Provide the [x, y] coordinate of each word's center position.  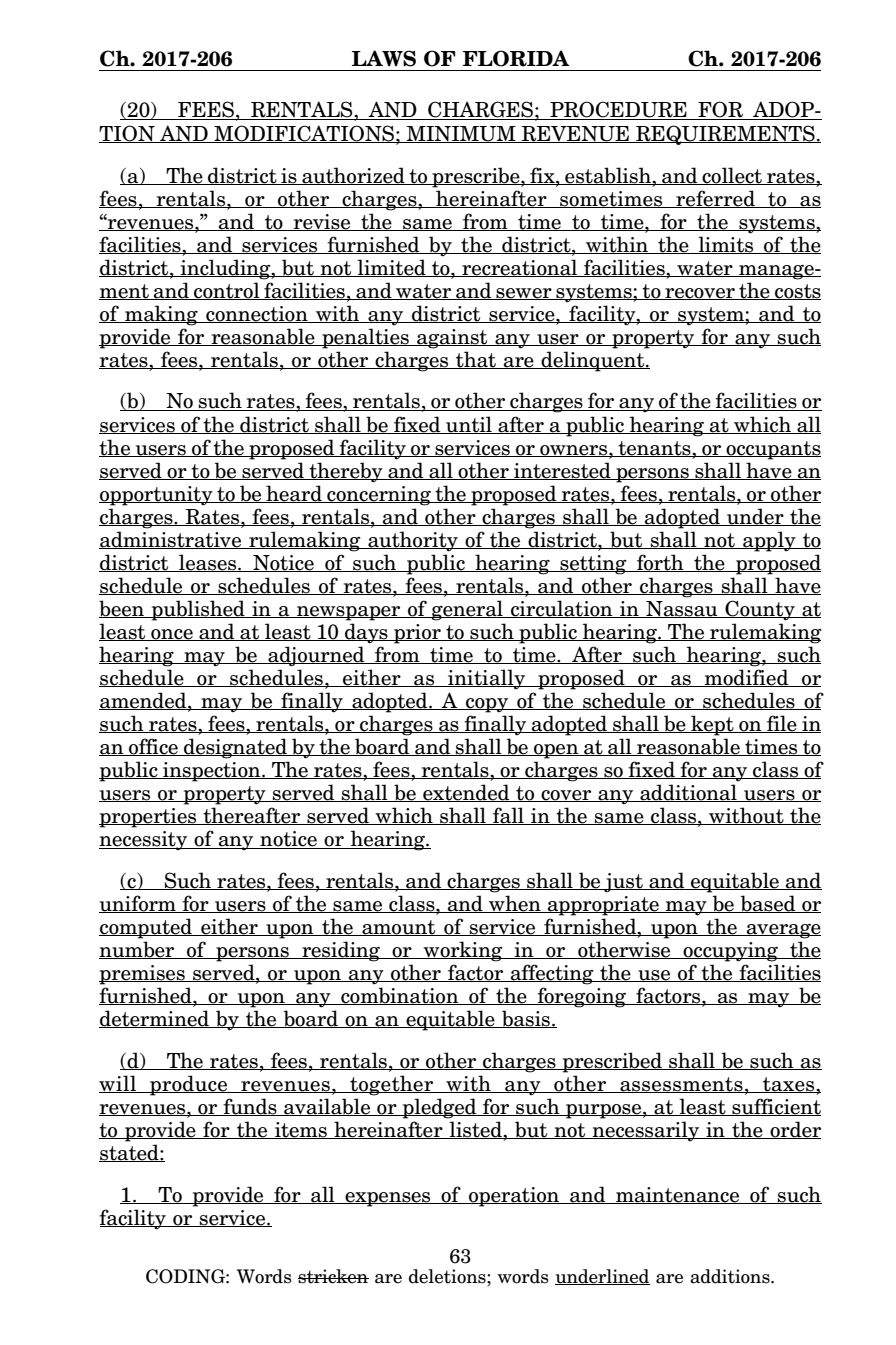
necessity [144, 840]
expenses [388, 1199]
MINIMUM [461, 134]
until [469, 425]
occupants [772, 450]
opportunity [157, 496]
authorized [353, 176]
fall [508, 816]
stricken [333, 1276]
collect [732, 176]
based [768, 904]
